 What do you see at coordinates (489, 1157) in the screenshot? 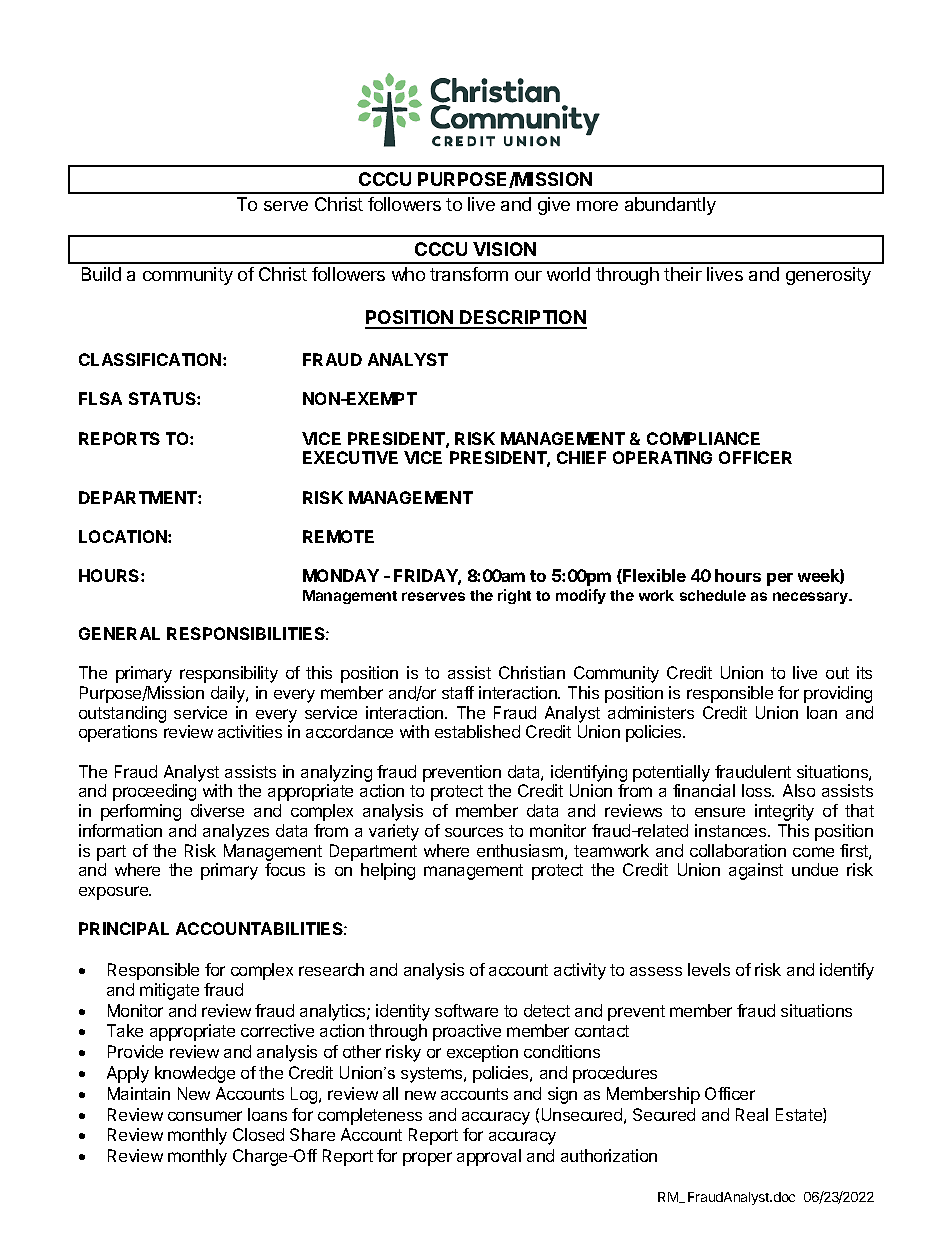
I see `approval` at bounding box center [489, 1157].
